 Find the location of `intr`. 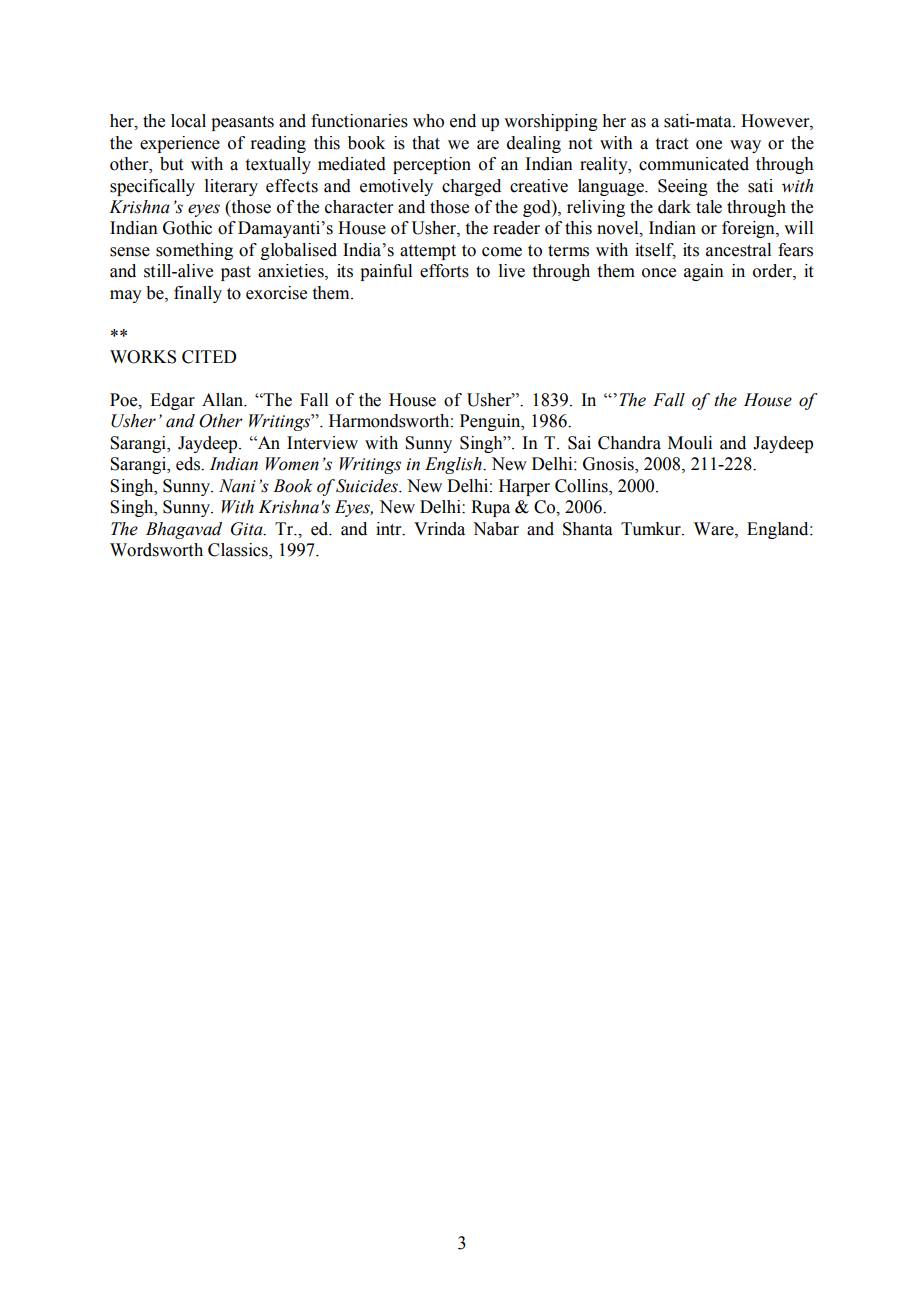

intr is located at coordinates (390, 529).
